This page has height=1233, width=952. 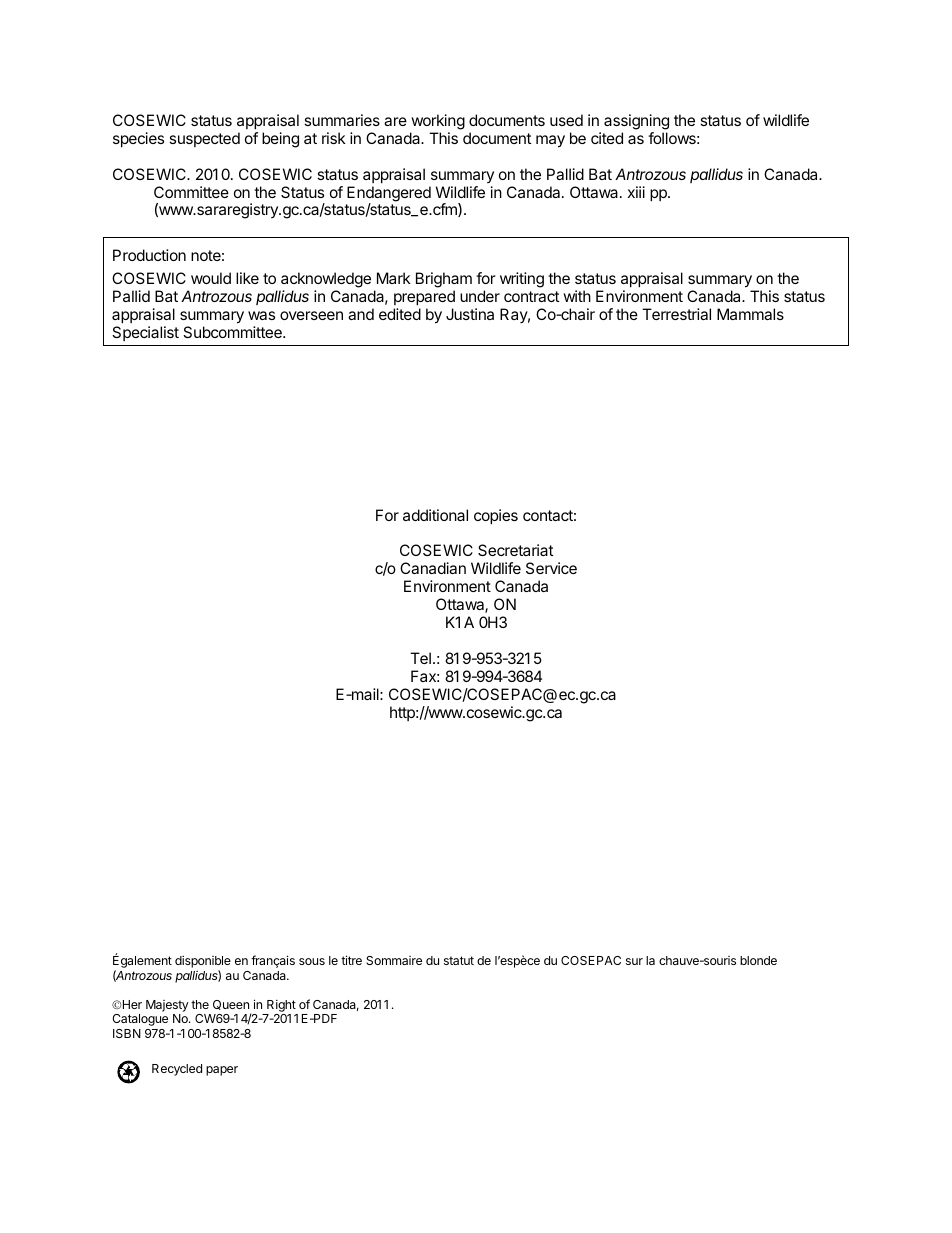 I want to click on Terrestrial, so click(x=676, y=314).
